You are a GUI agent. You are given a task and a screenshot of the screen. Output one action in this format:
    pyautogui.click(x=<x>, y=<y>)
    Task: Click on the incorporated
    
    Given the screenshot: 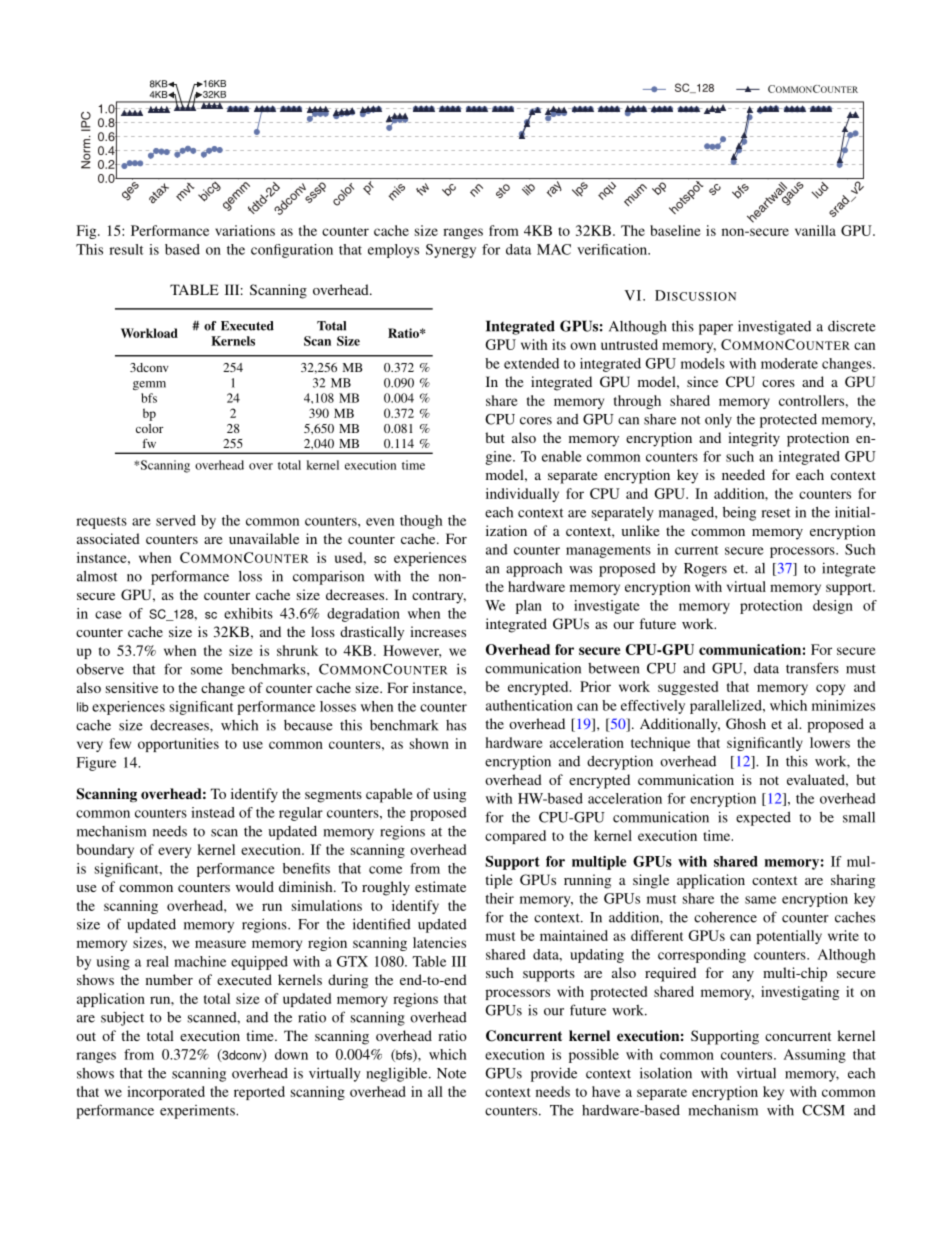 What is the action you would take?
    pyautogui.click(x=166, y=1093)
